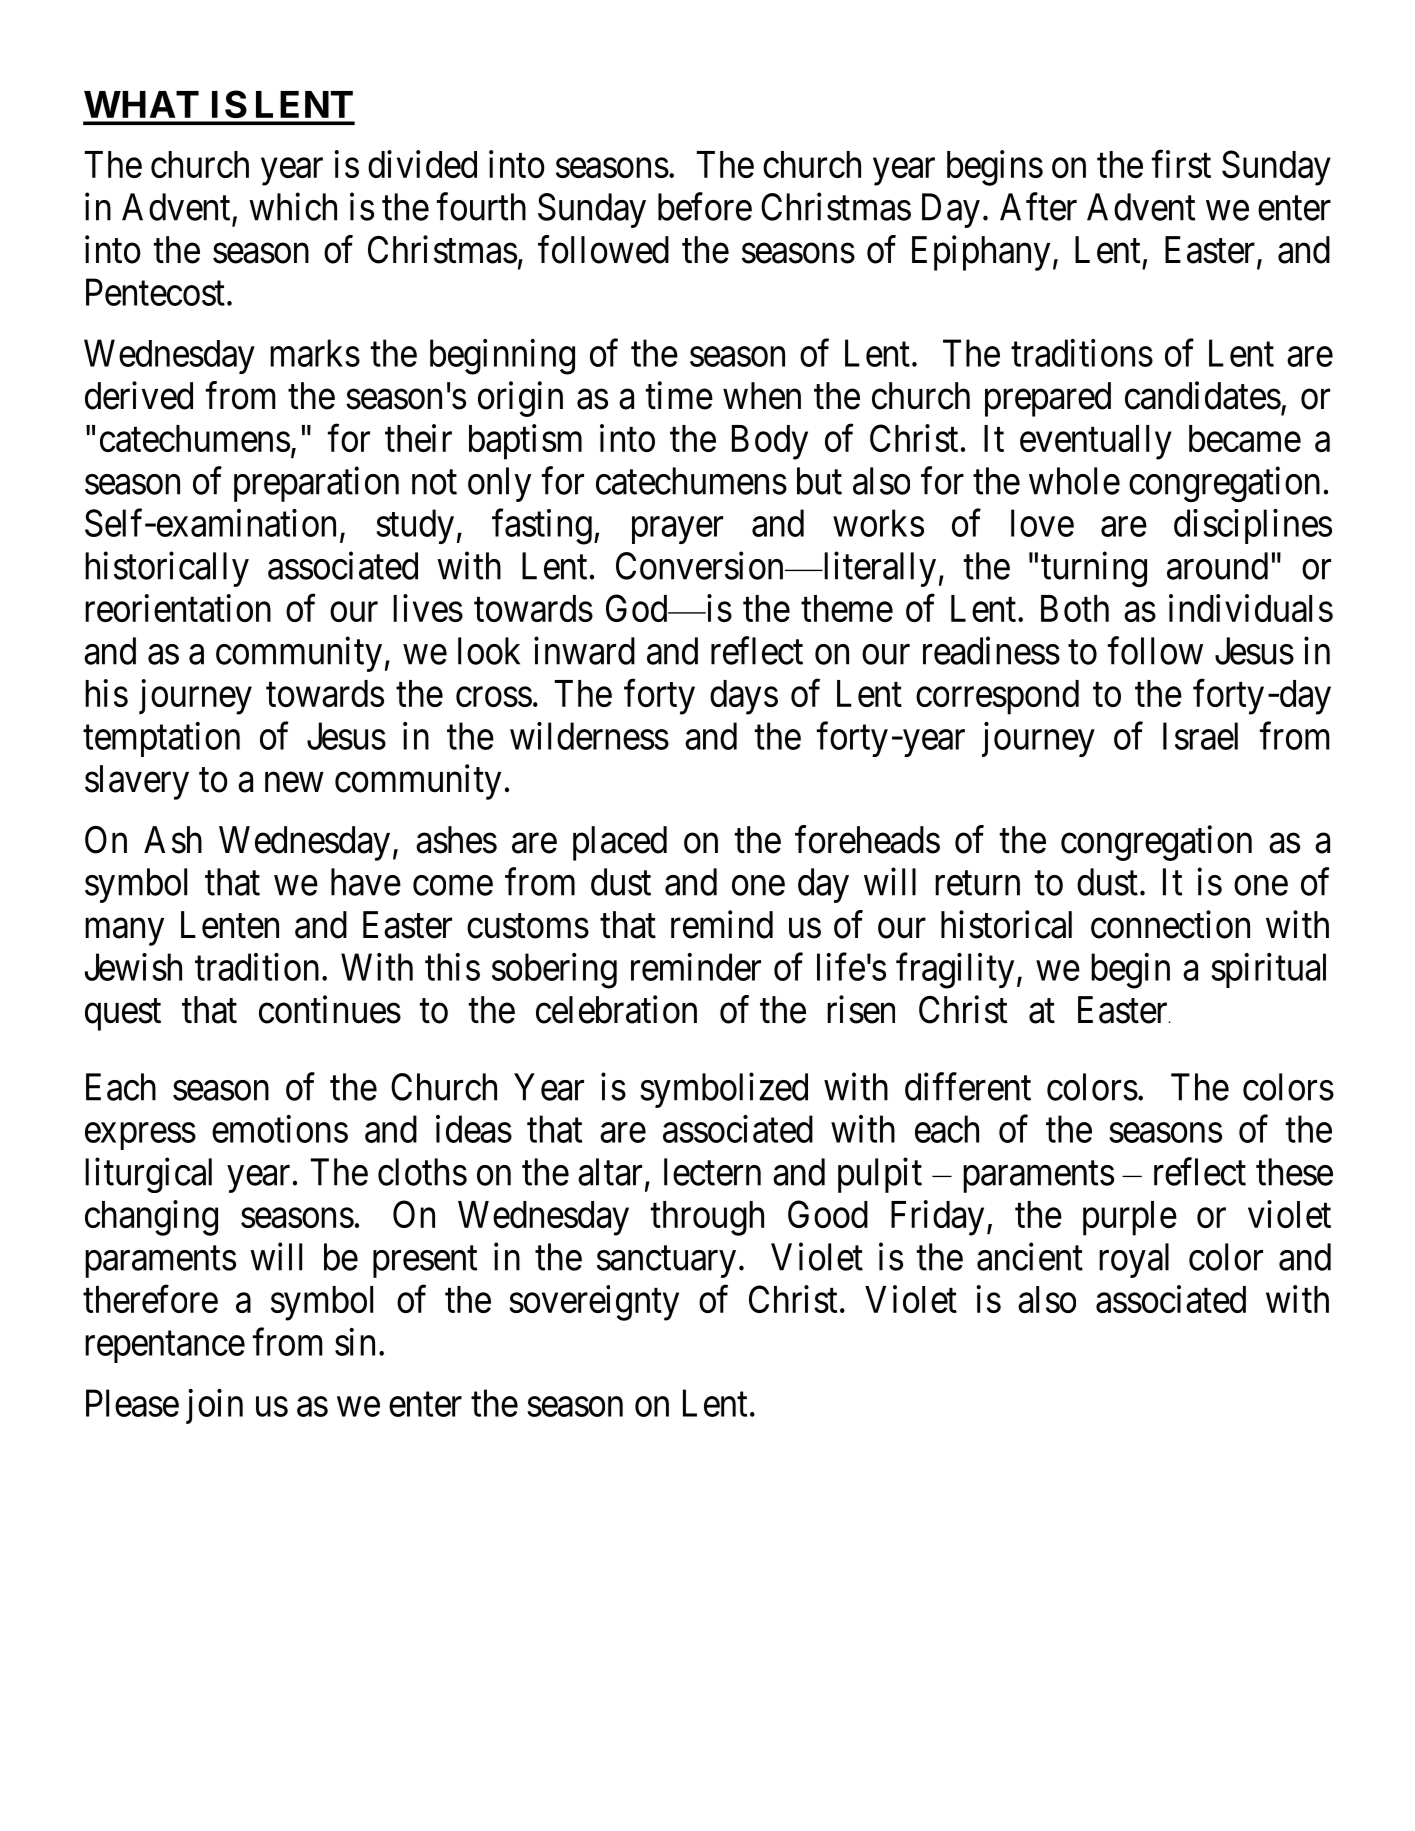 Image resolution: width=1415 pixels, height=1831 pixels. What do you see at coordinates (123, 1015) in the document?
I see `quest` at bounding box center [123, 1015].
